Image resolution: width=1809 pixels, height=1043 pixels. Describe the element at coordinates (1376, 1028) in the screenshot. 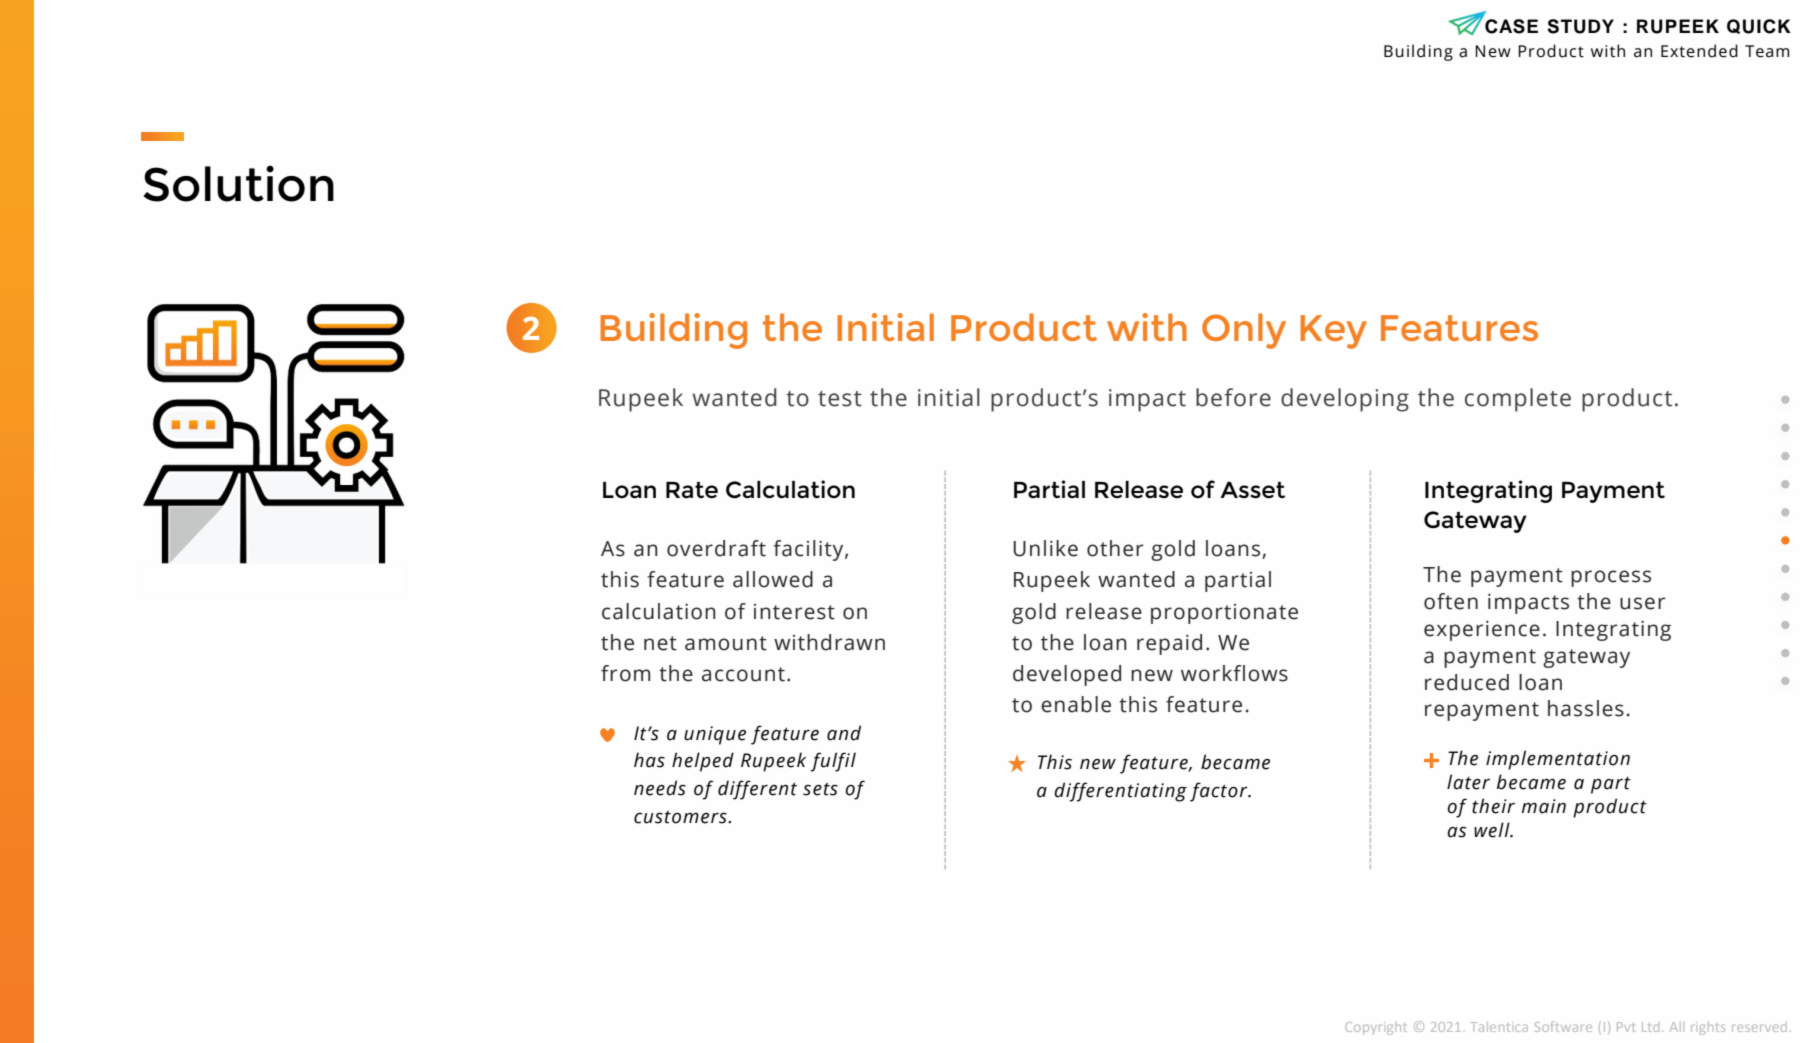

I see `Copyright` at that location.
